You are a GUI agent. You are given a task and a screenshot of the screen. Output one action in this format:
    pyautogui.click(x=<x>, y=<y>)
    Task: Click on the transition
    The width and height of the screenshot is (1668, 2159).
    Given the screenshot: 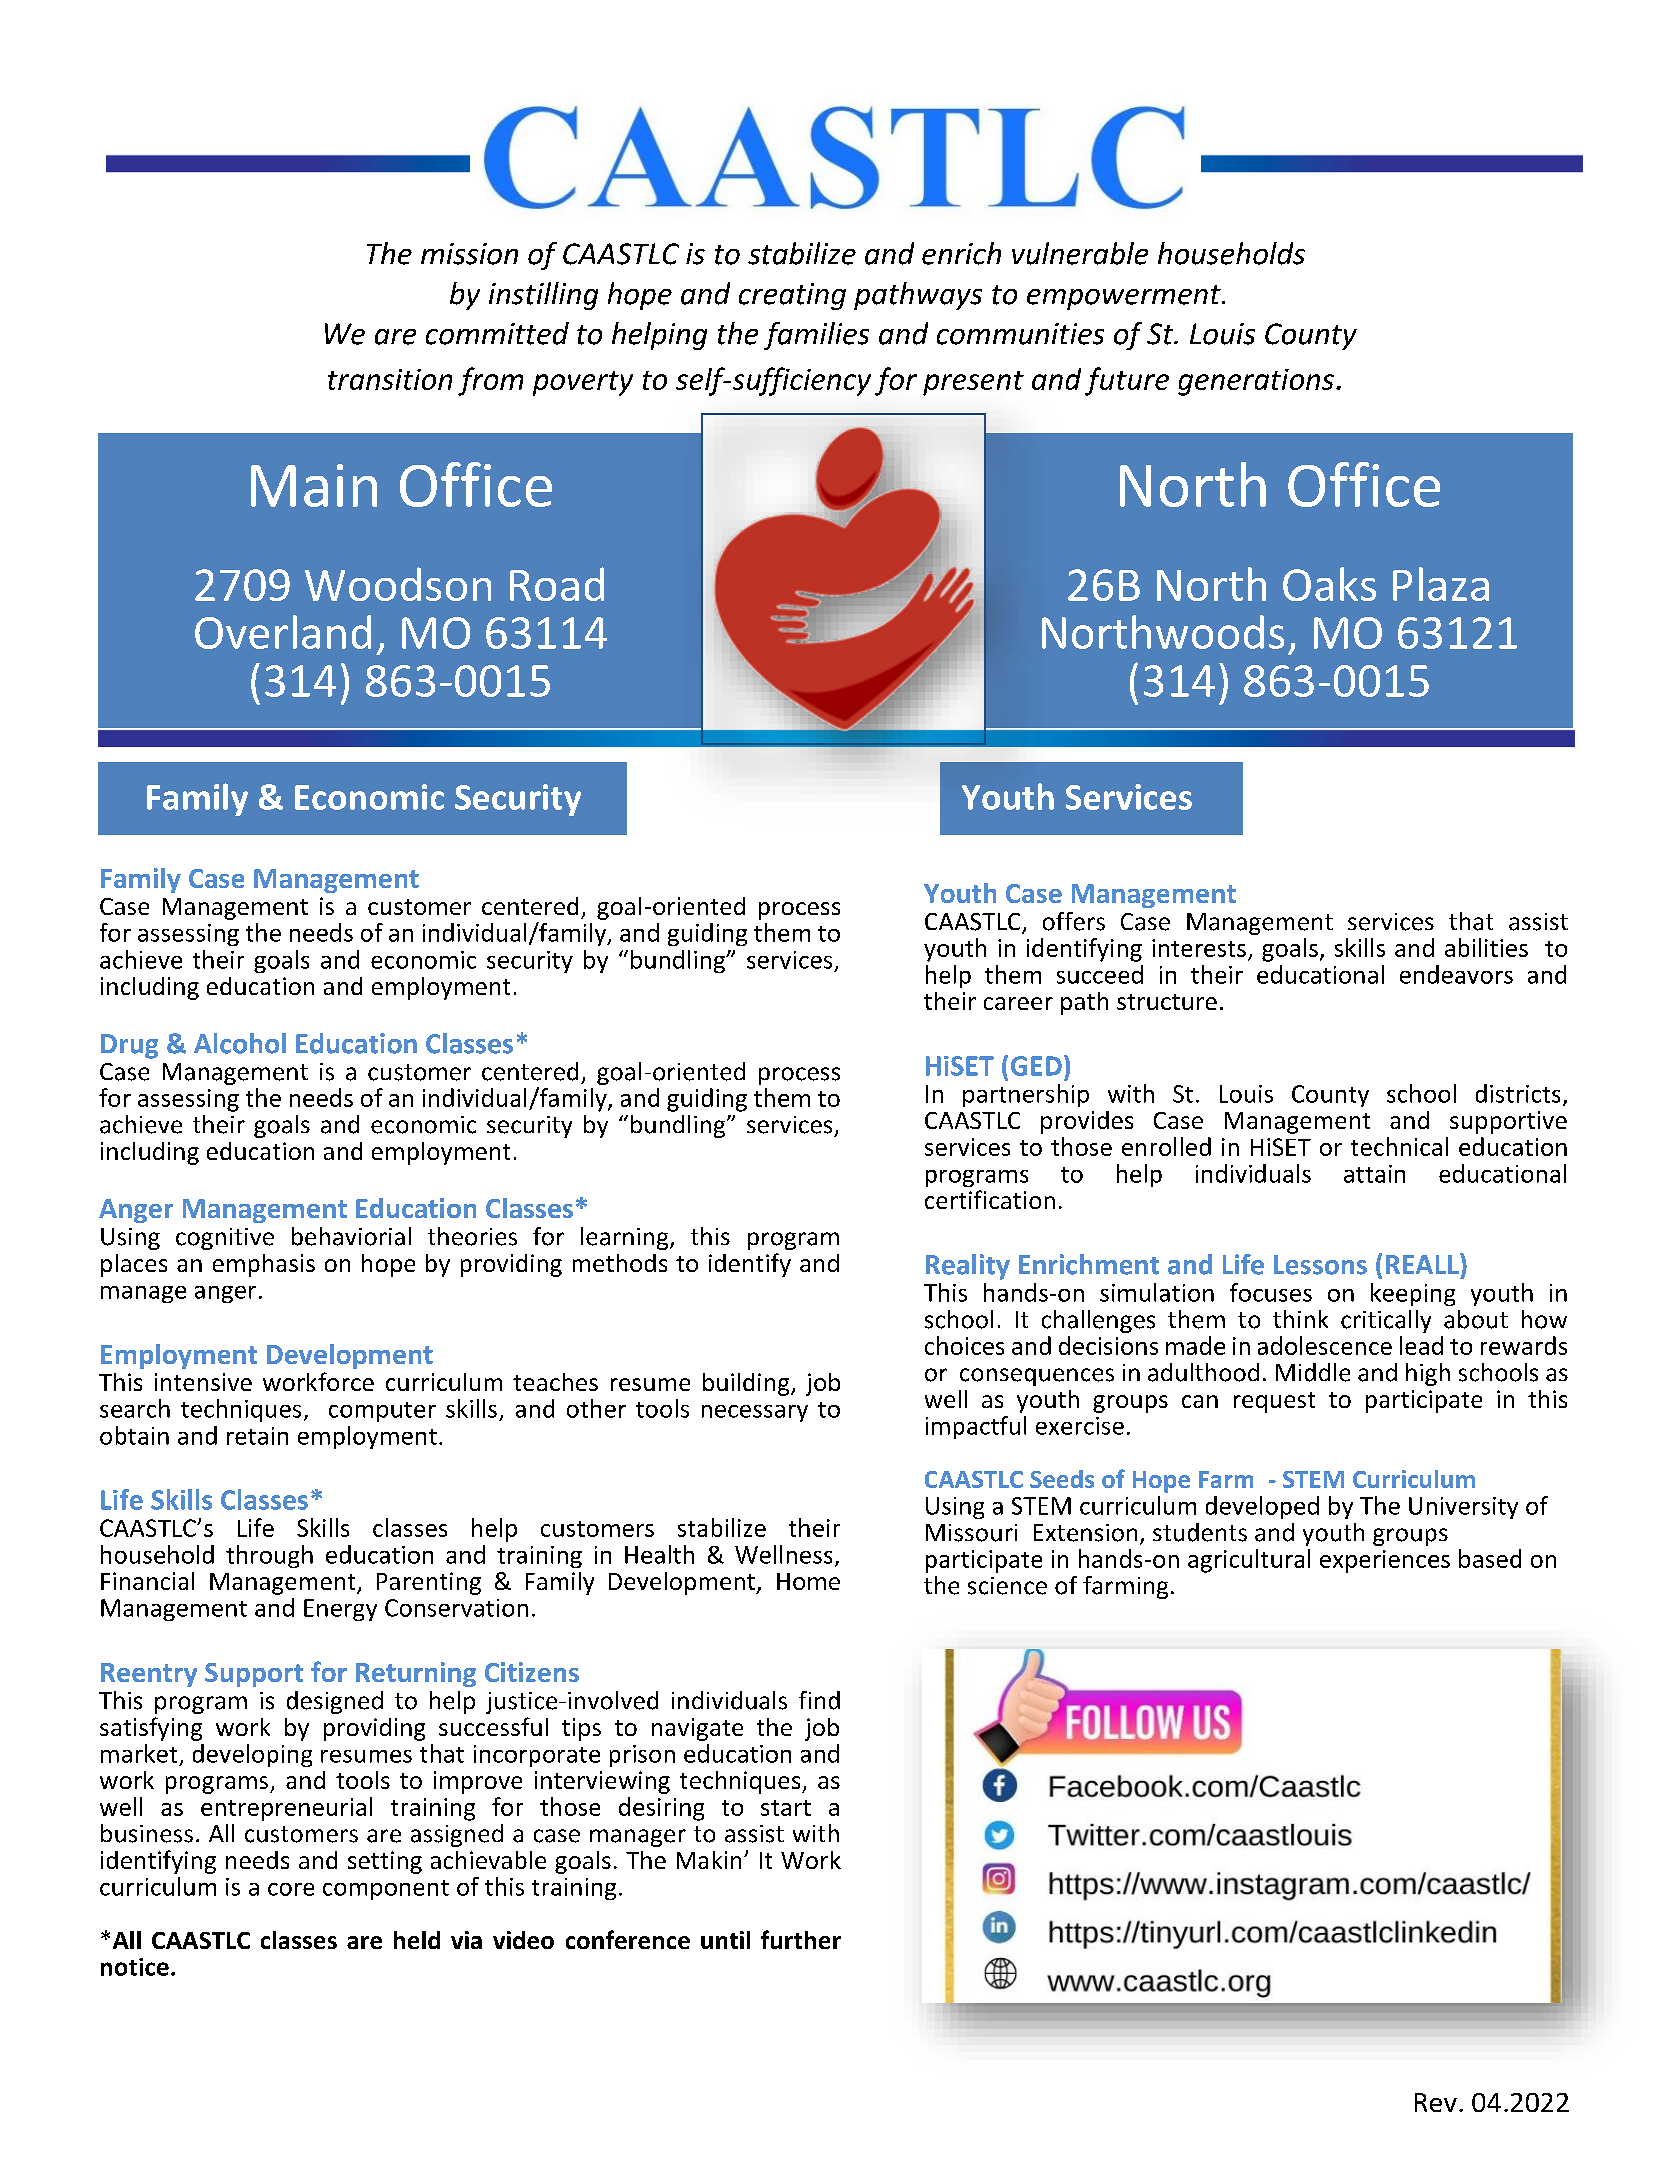 What is the action you would take?
    pyautogui.click(x=390, y=379)
